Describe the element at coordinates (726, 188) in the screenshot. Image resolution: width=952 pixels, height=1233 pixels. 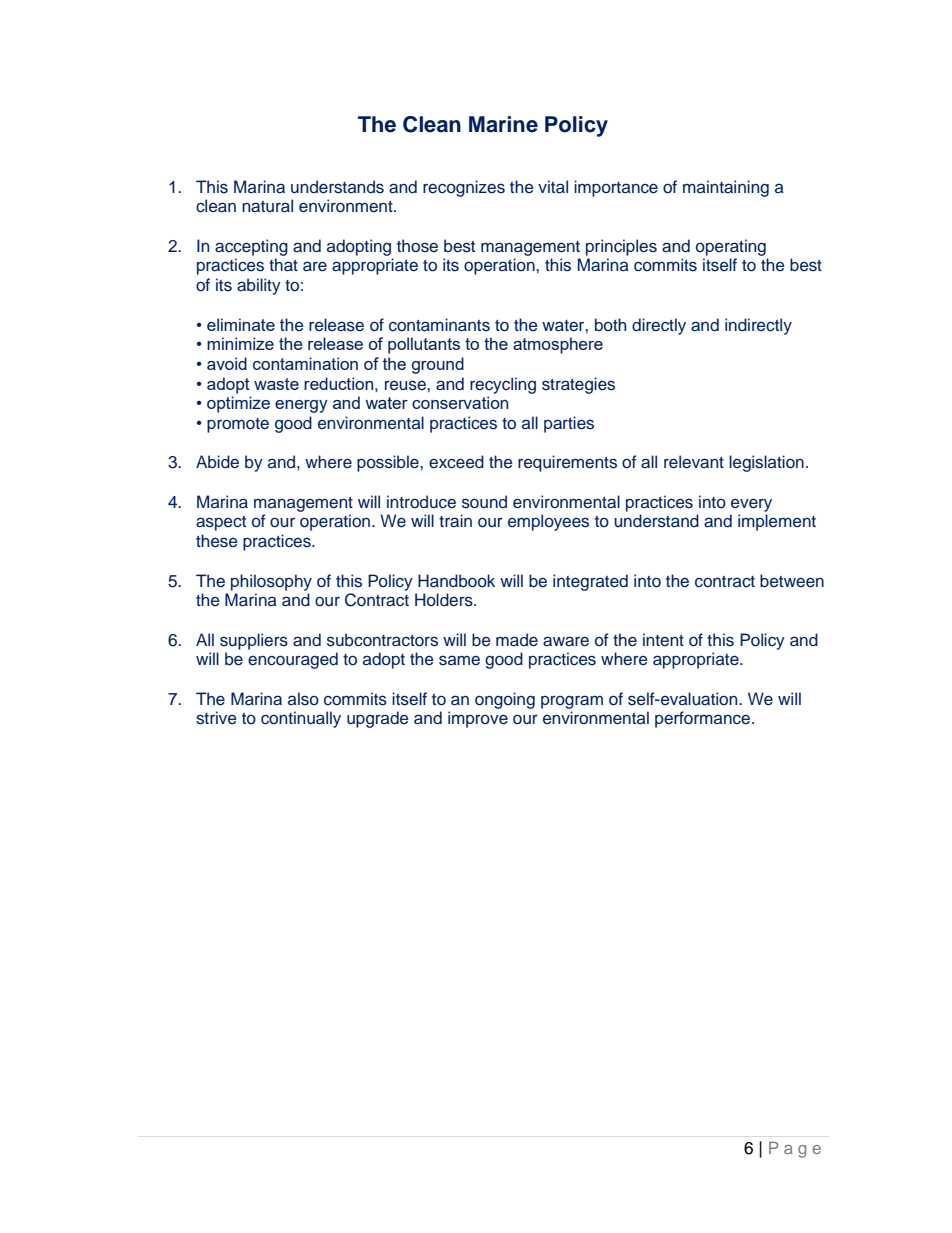
I see `maintaining` at that location.
